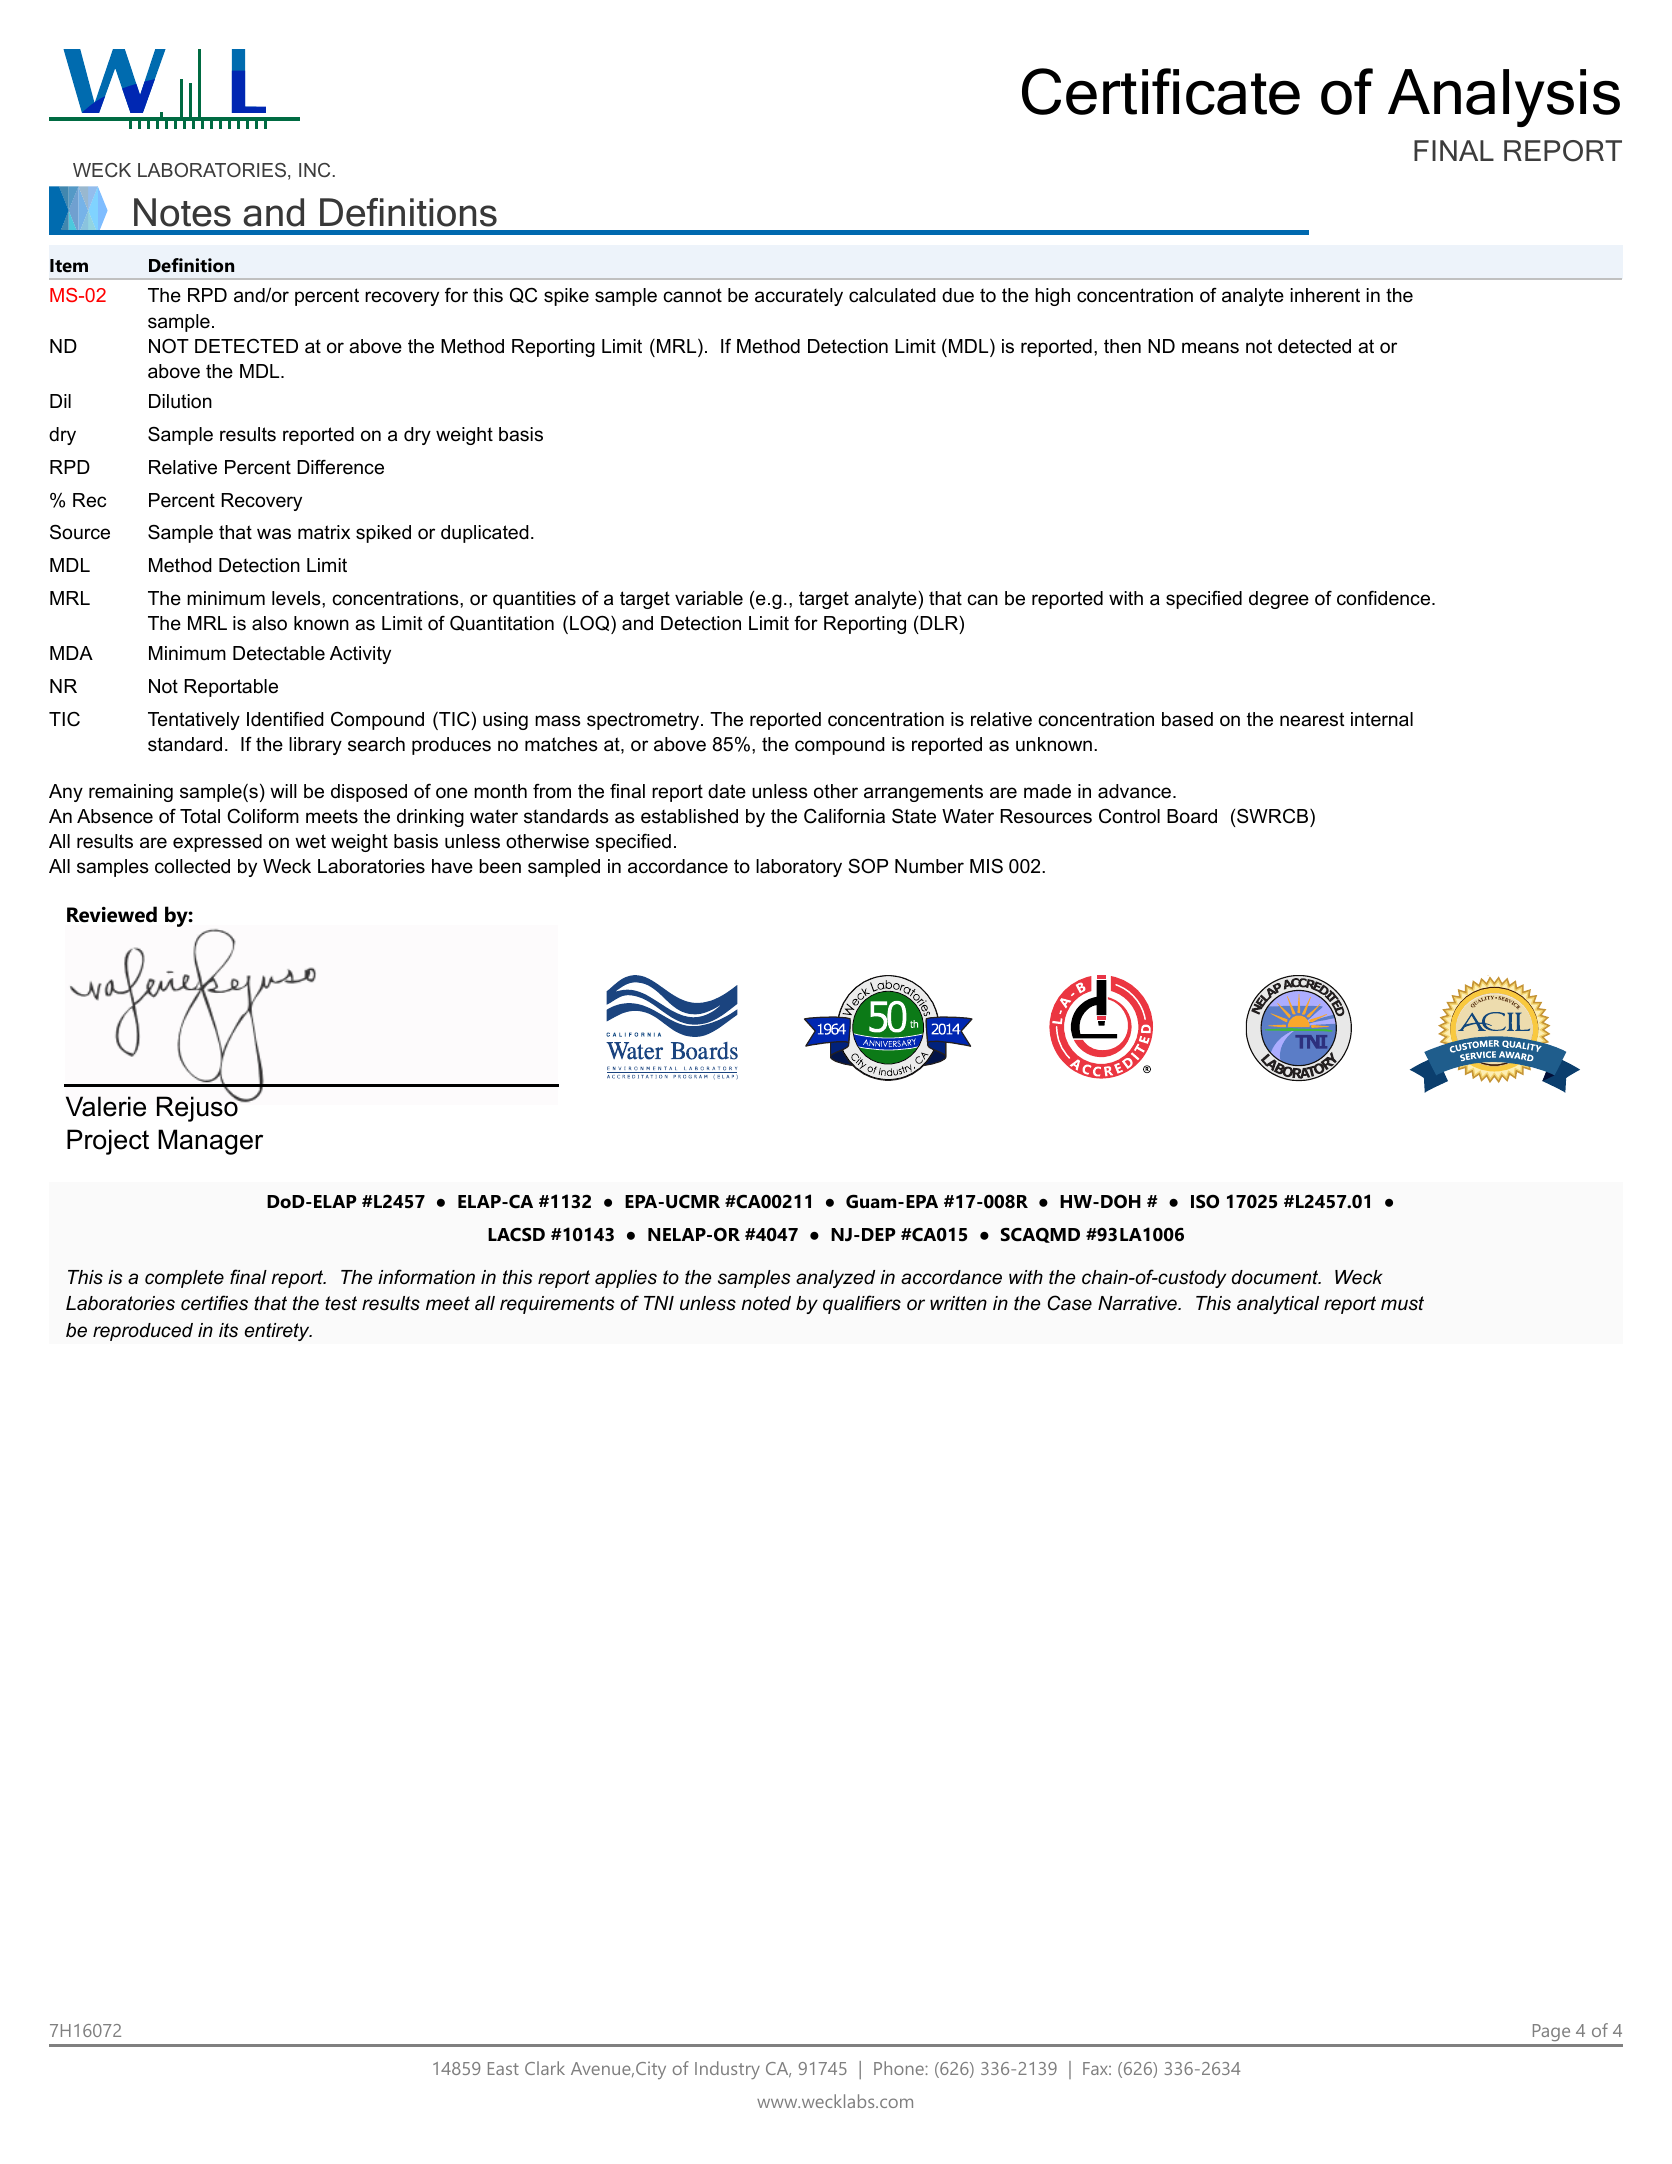  I want to click on noted, so click(766, 1303).
